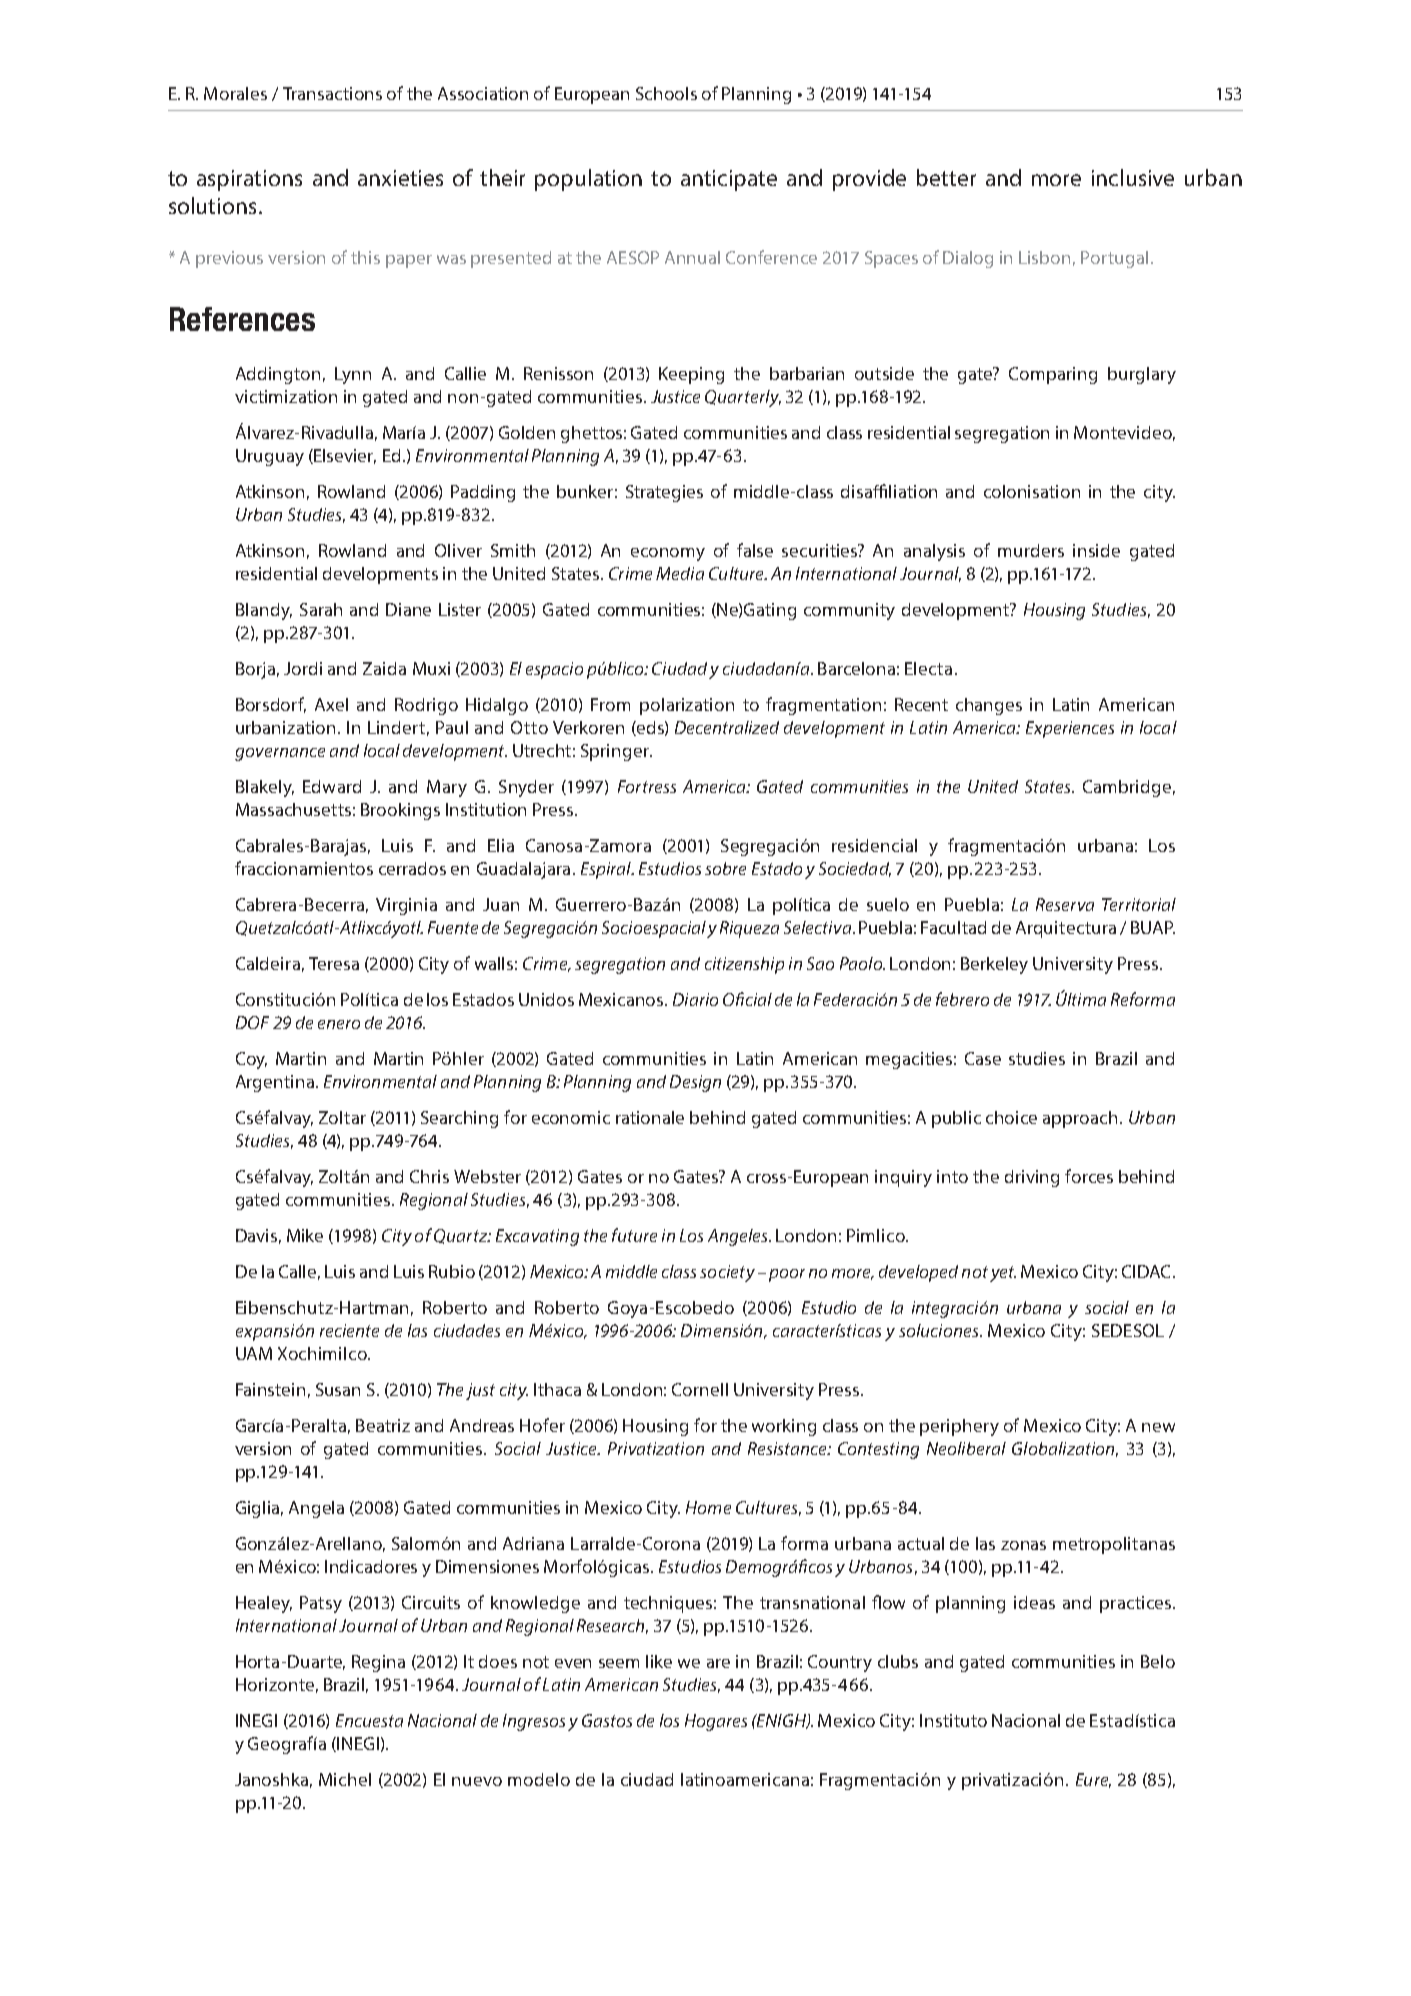 The height and width of the document is (1996, 1411). I want to click on inclusive, so click(1133, 177).
